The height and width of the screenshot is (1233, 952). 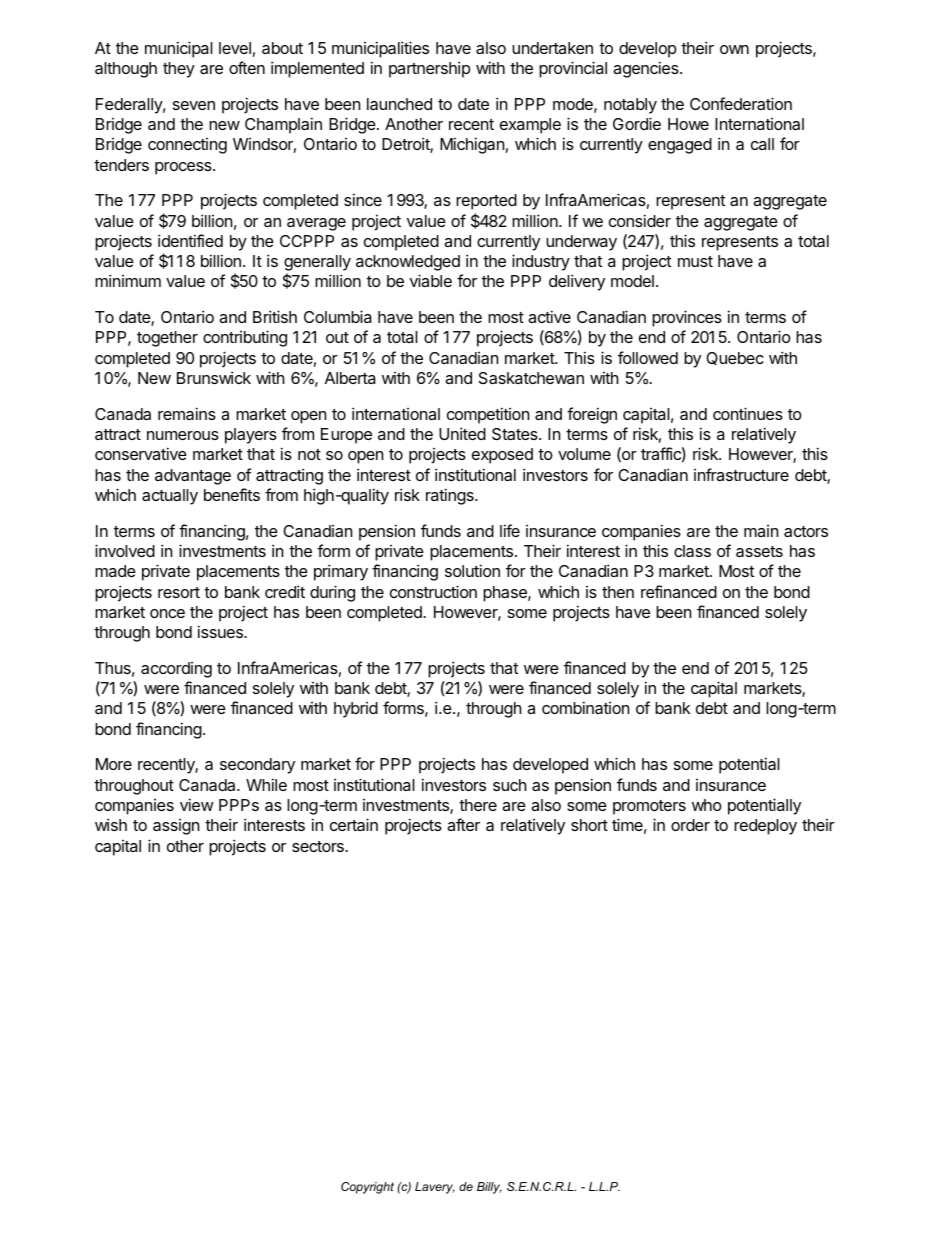 I want to click on once, so click(x=167, y=613).
